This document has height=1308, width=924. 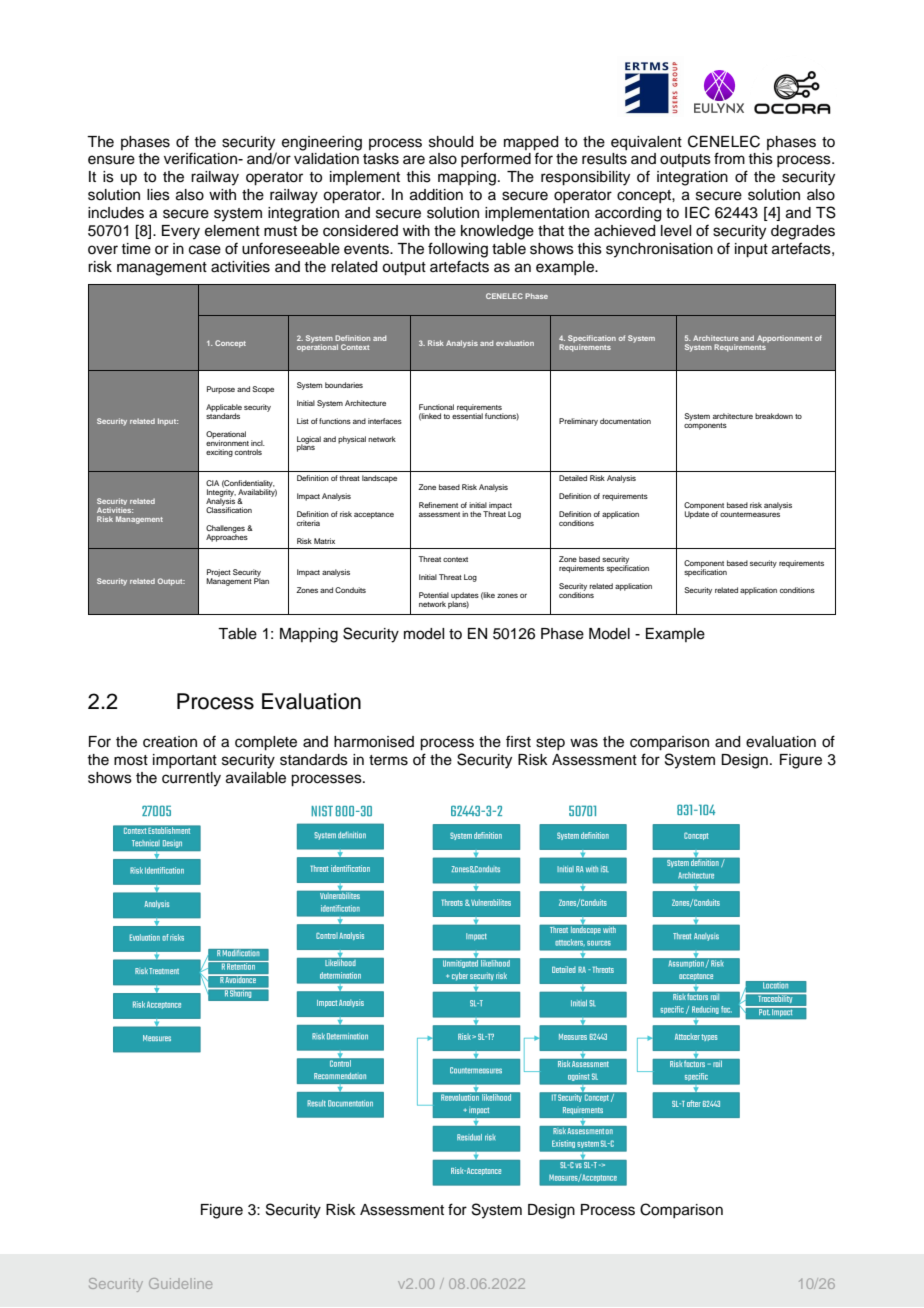 What do you see at coordinates (584, 743) in the document?
I see `was` at bounding box center [584, 743].
